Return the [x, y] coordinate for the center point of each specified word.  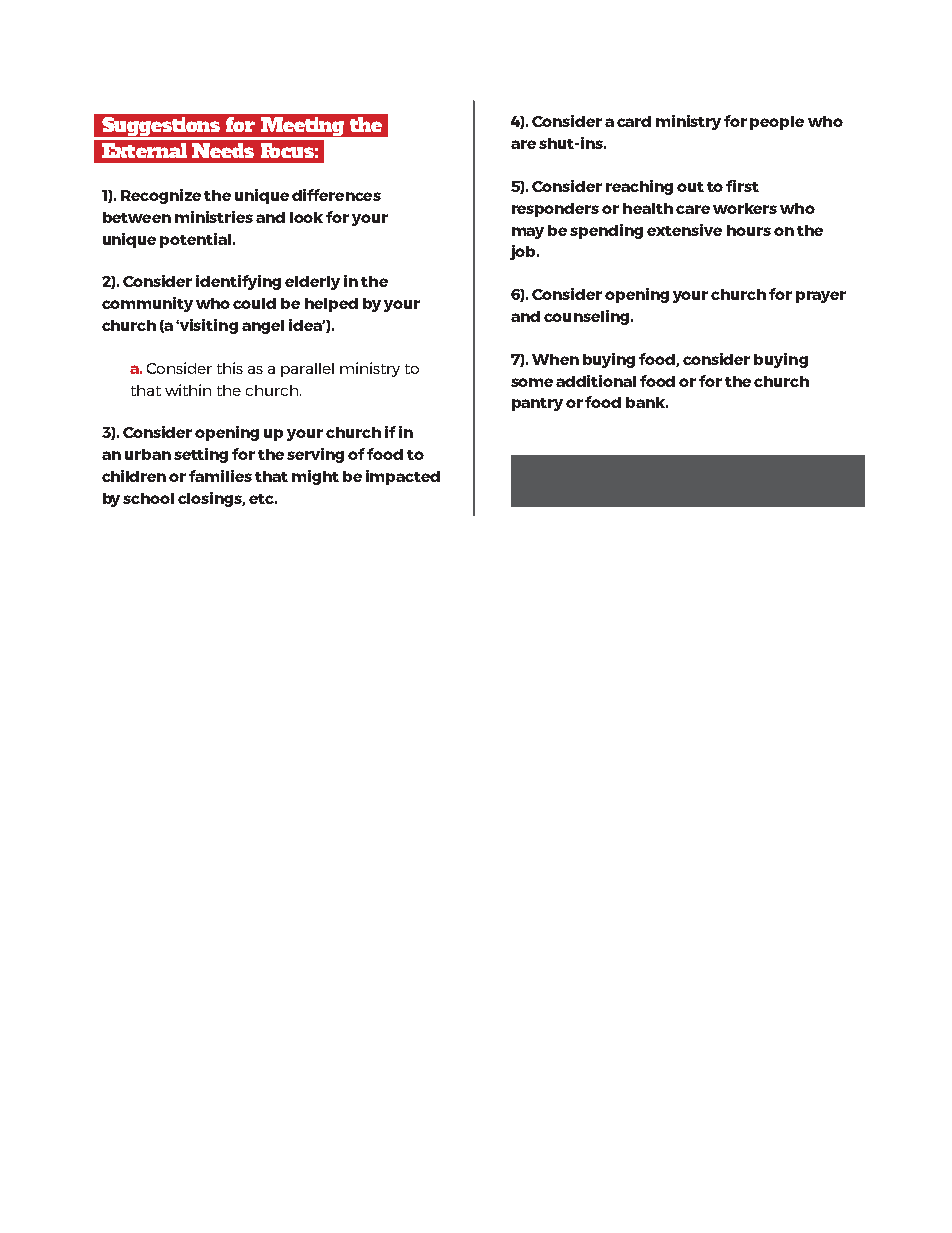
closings [211, 499]
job [524, 252]
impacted [403, 477]
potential [197, 240]
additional [596, 381]
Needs [223, 150]
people [777, 123]
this [230, 368]
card [634, 121]
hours [749, 230]
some [532, 382]
